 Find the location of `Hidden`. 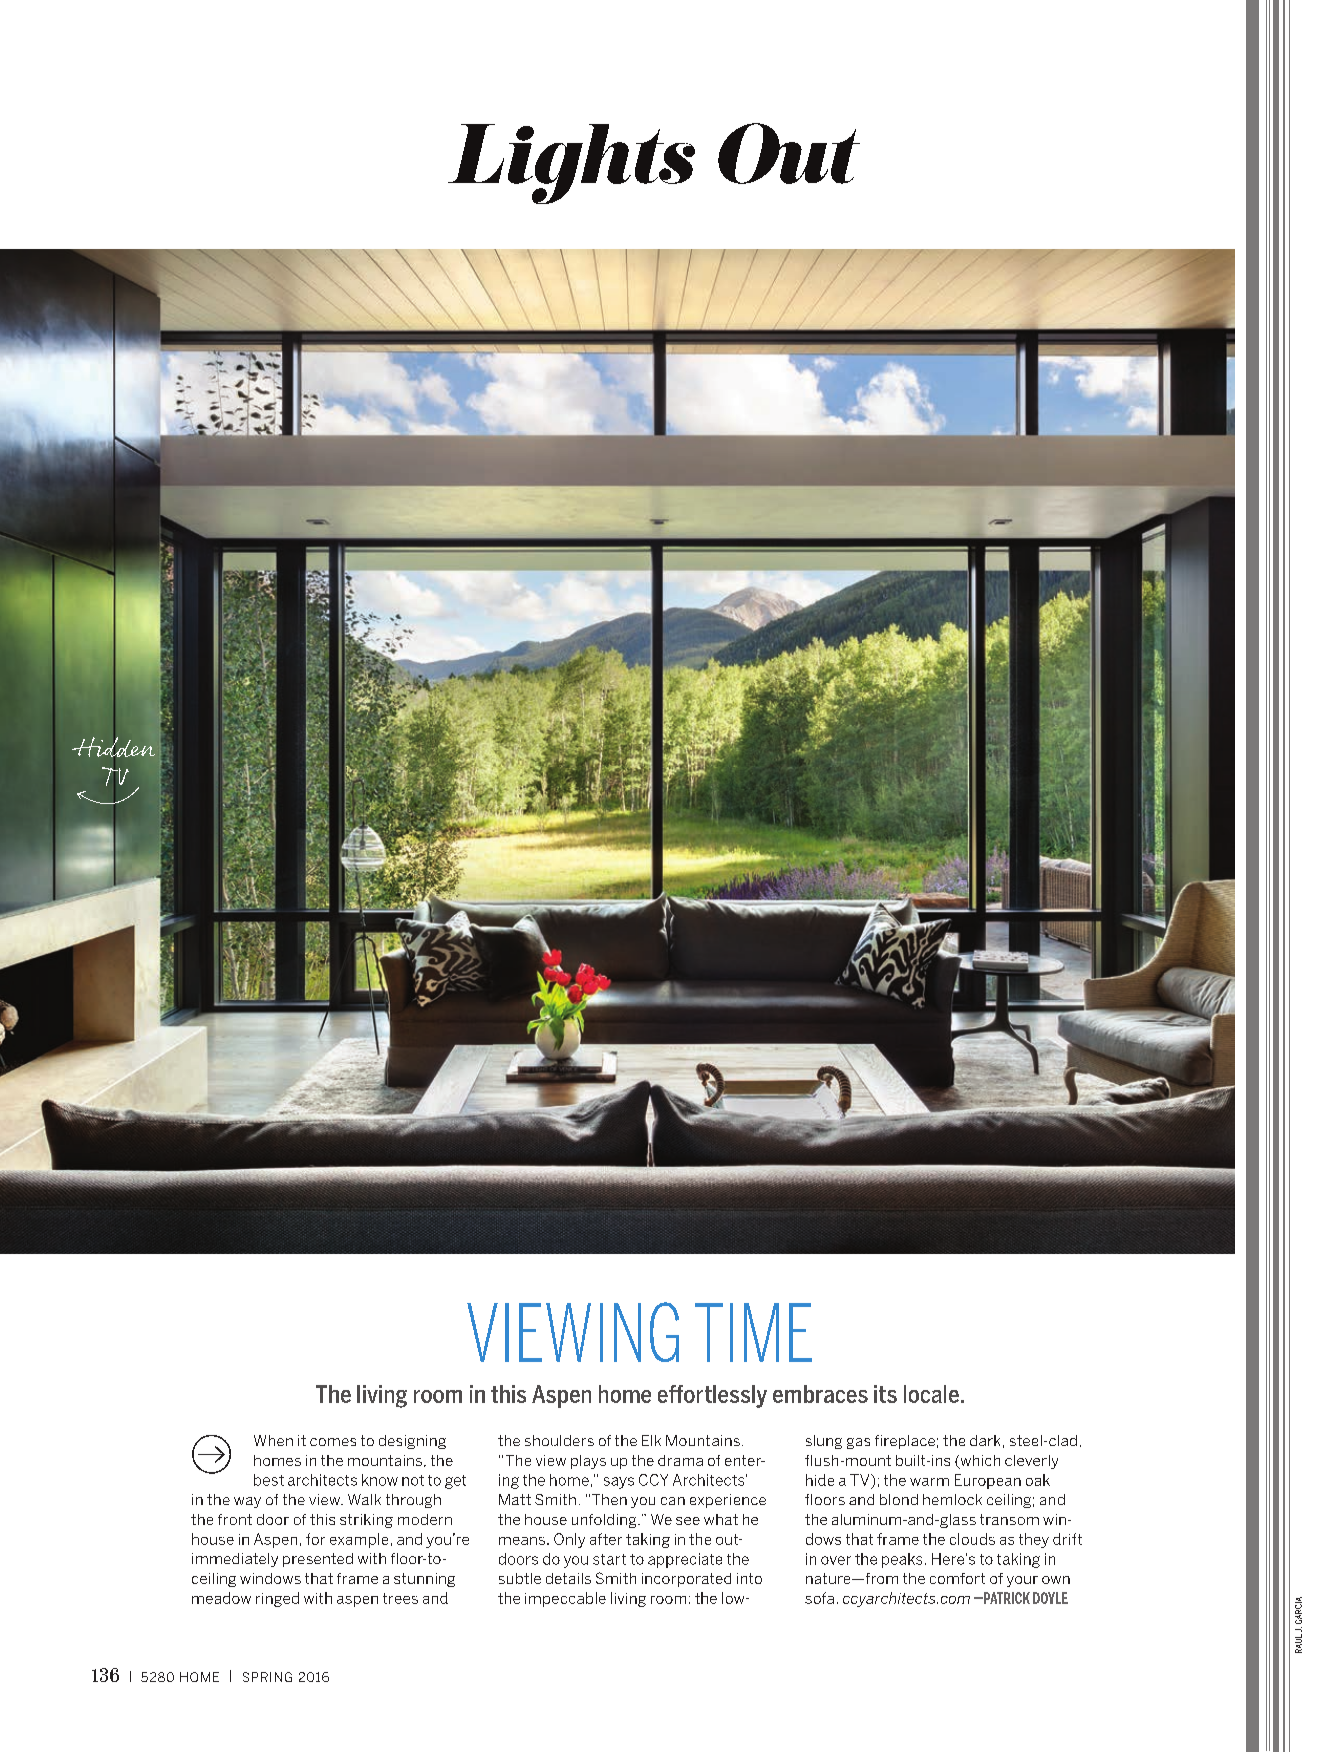

Hidden is located at coordinates (113, 747).
